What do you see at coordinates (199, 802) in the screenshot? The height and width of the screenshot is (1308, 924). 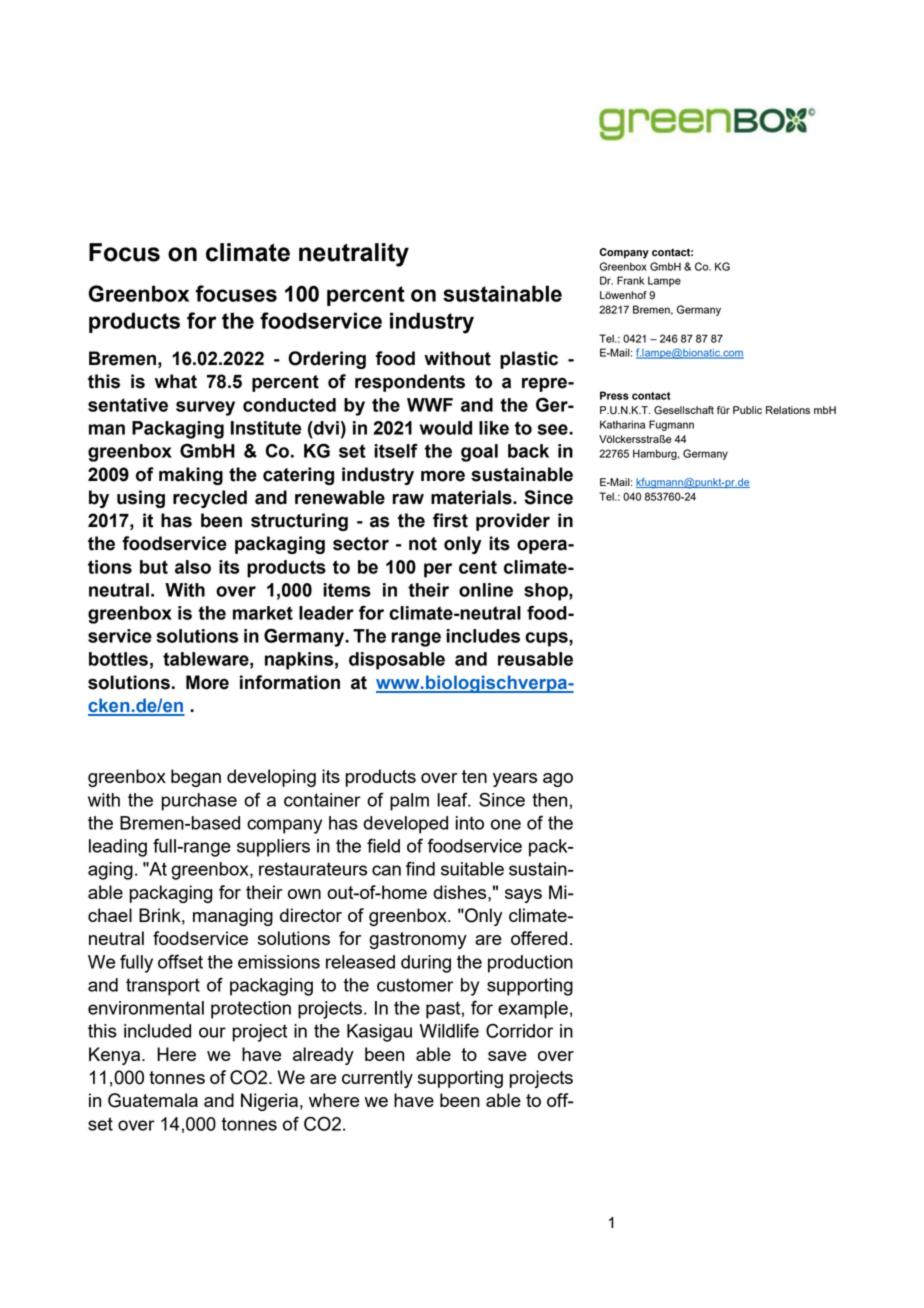 I see `purchase` at bounding box center [199, 802].
